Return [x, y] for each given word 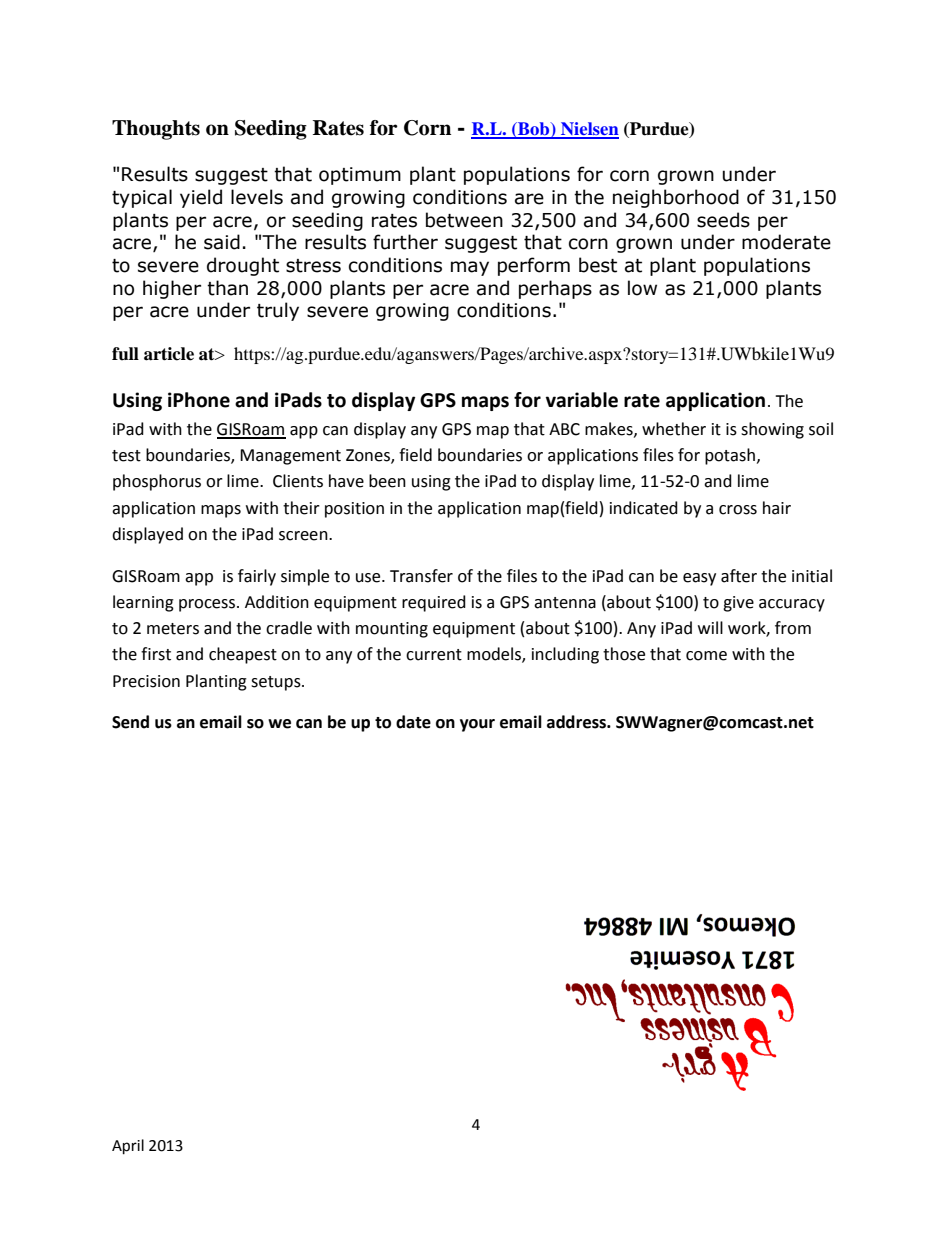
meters [173, 629]
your [477, 725]
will [710, 627]
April [128, 1147]
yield [201, 198]
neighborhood [676, 198]
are [529, 199]
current [434, 655]
